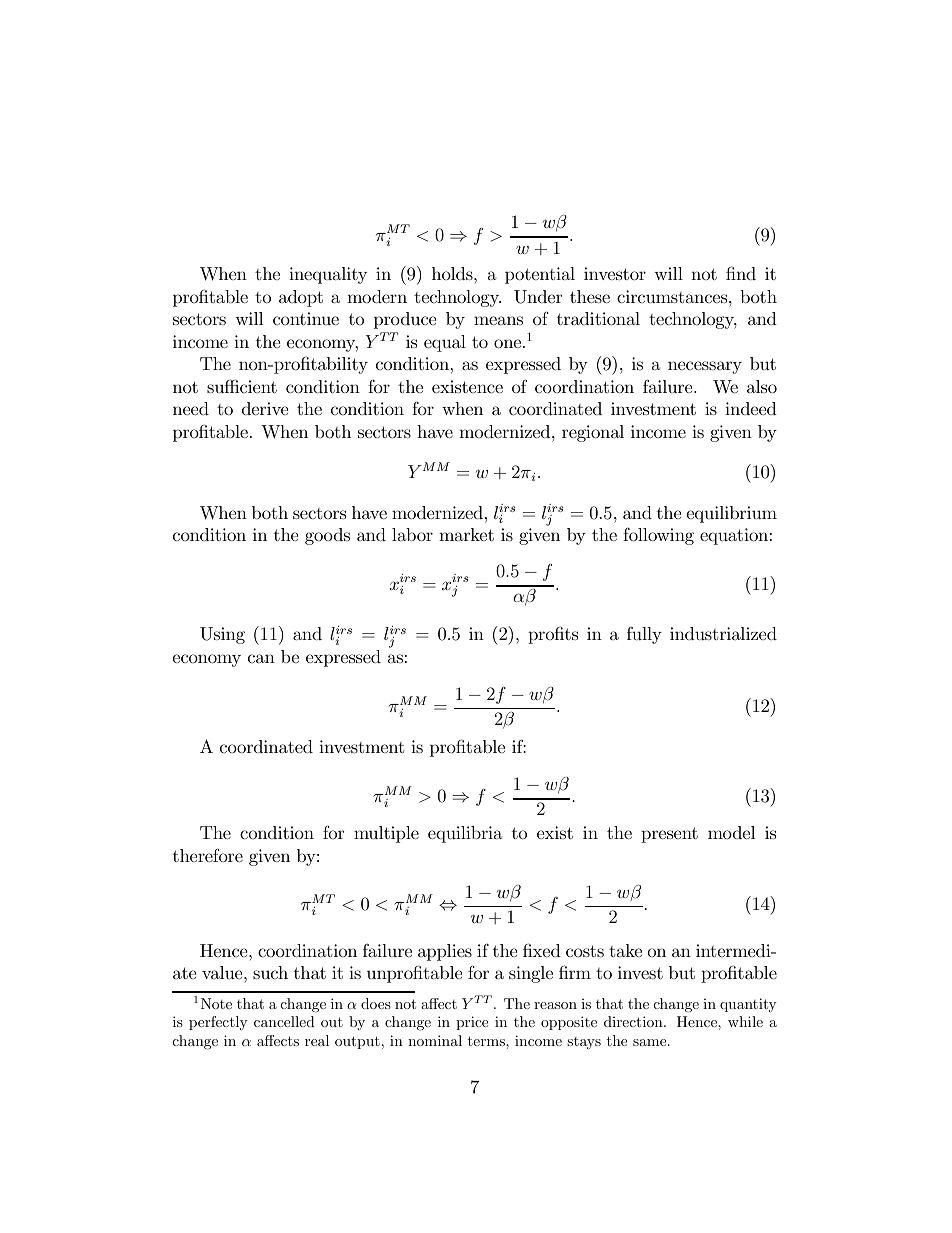  I want to click on circumstances, so click(673, 297).
